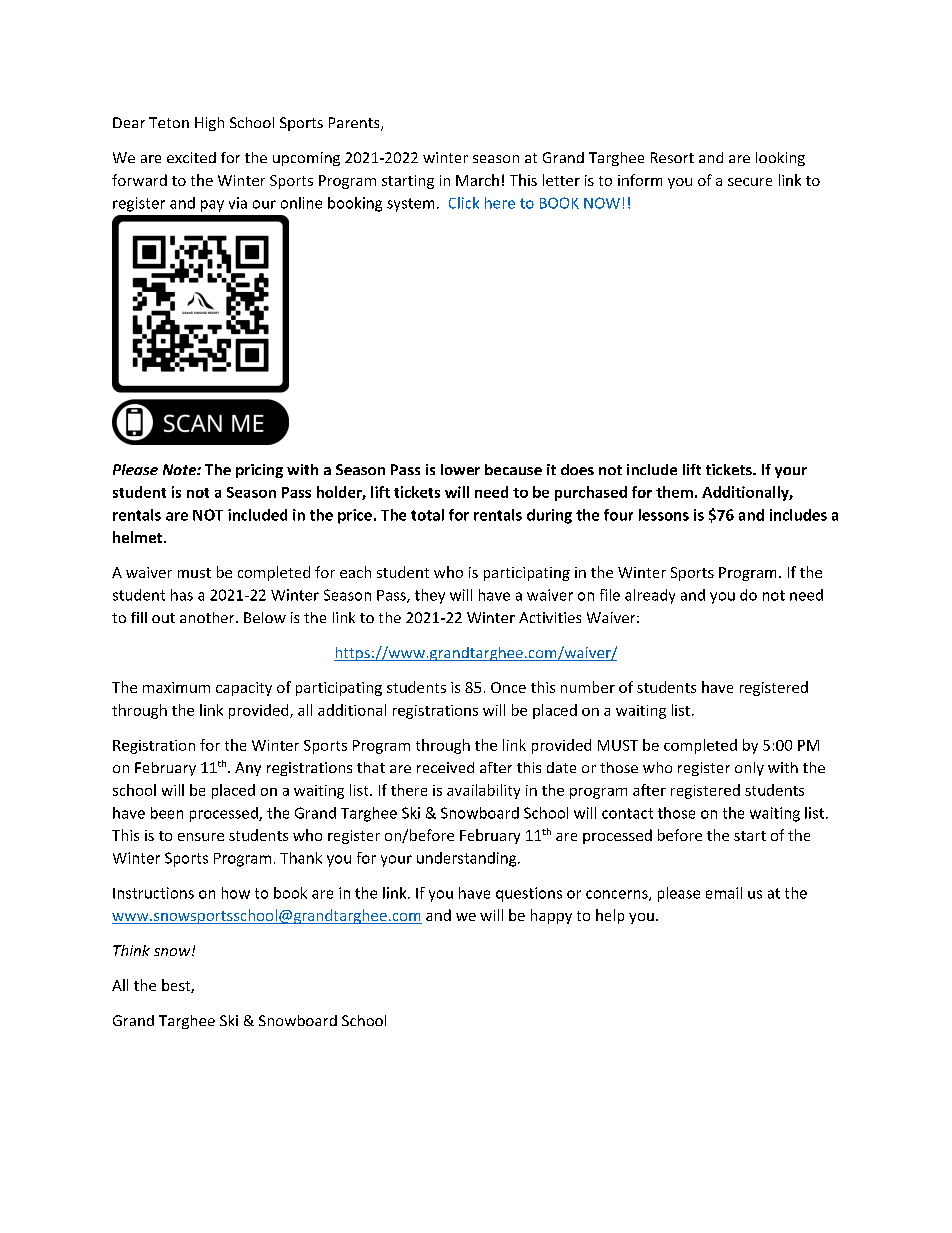 Image resolution: width=952 pixels, height=1233 pixels. I want to click on how, so click(236, 893).
